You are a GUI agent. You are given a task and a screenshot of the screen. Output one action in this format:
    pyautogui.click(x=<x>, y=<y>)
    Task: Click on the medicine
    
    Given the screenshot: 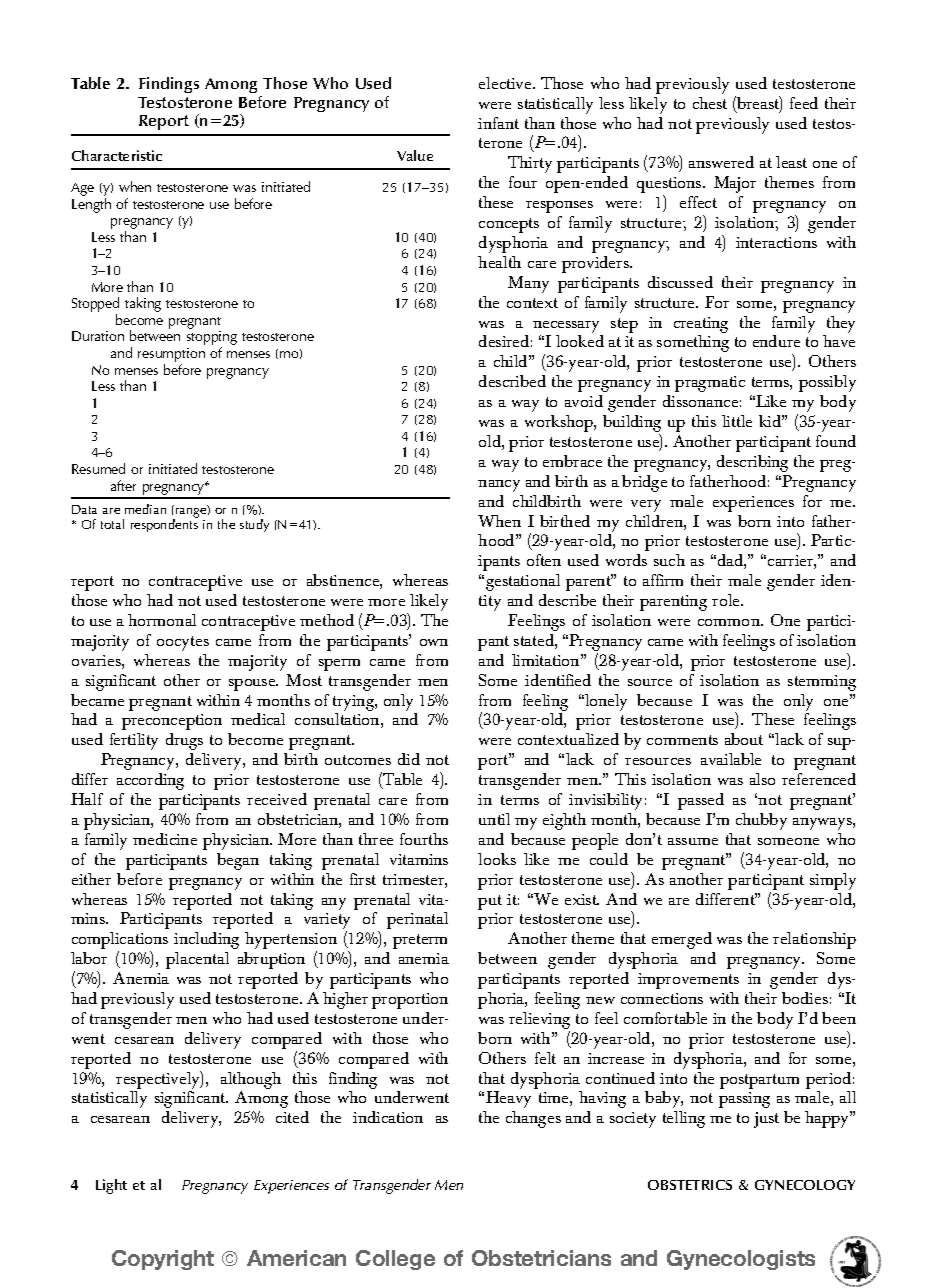 What is the action you would take?
    pyautogui.click(x=165, y=839)
